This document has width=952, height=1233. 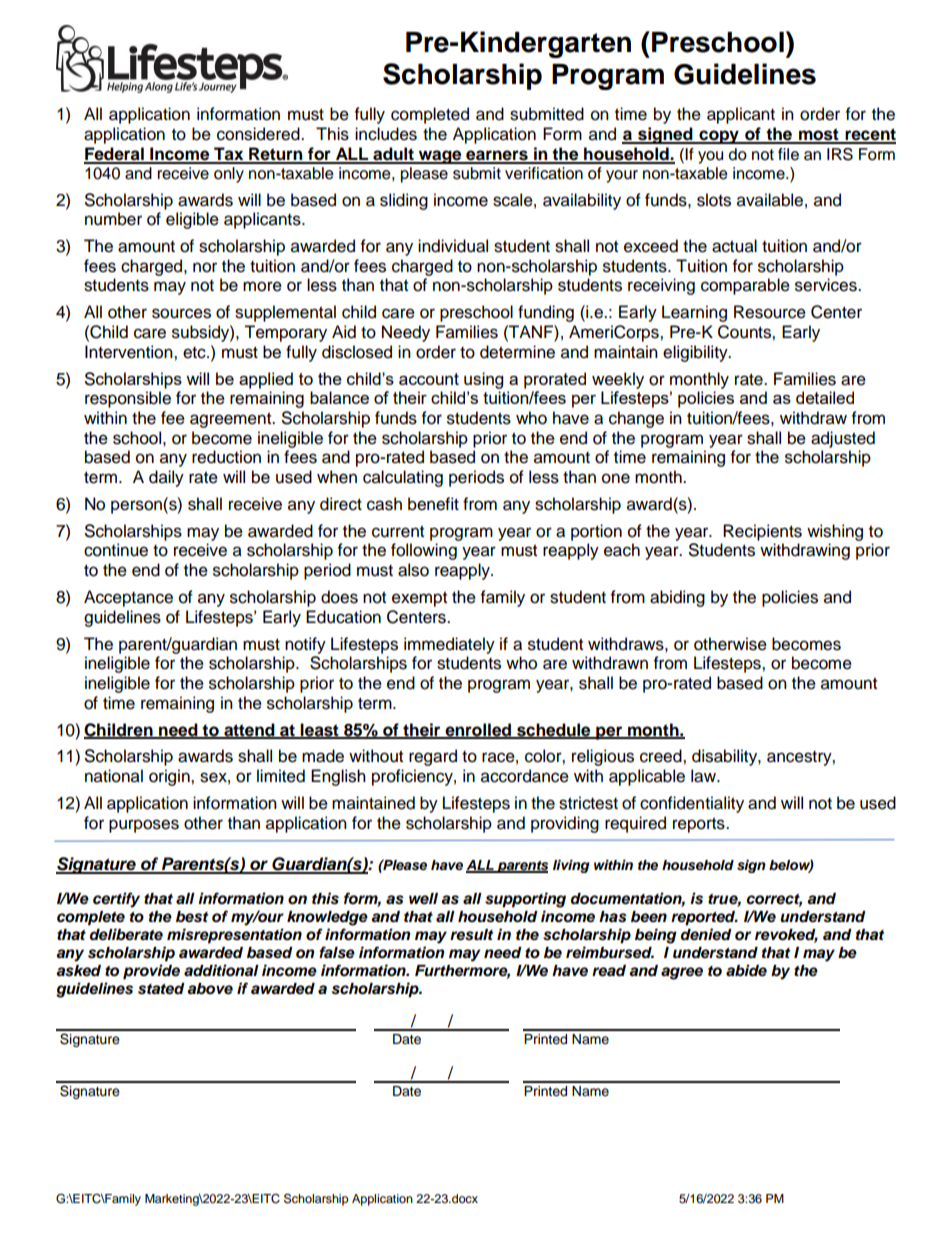 What do you see at coordinates (746, 970) in the document?
I see `abide` at bounding box center [746, 970].
